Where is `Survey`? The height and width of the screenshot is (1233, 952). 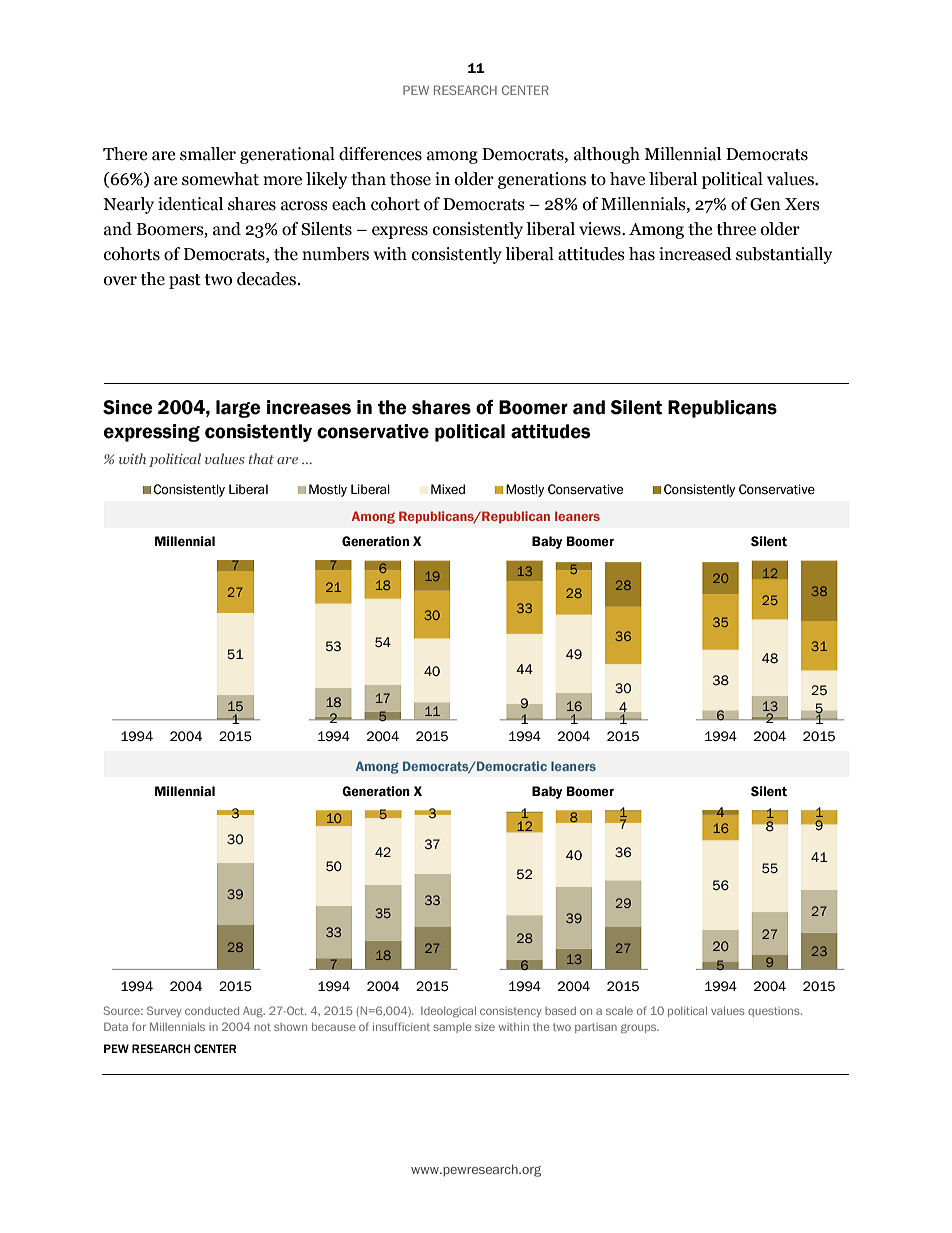
Survey is located at coordinates (164, 1011).
